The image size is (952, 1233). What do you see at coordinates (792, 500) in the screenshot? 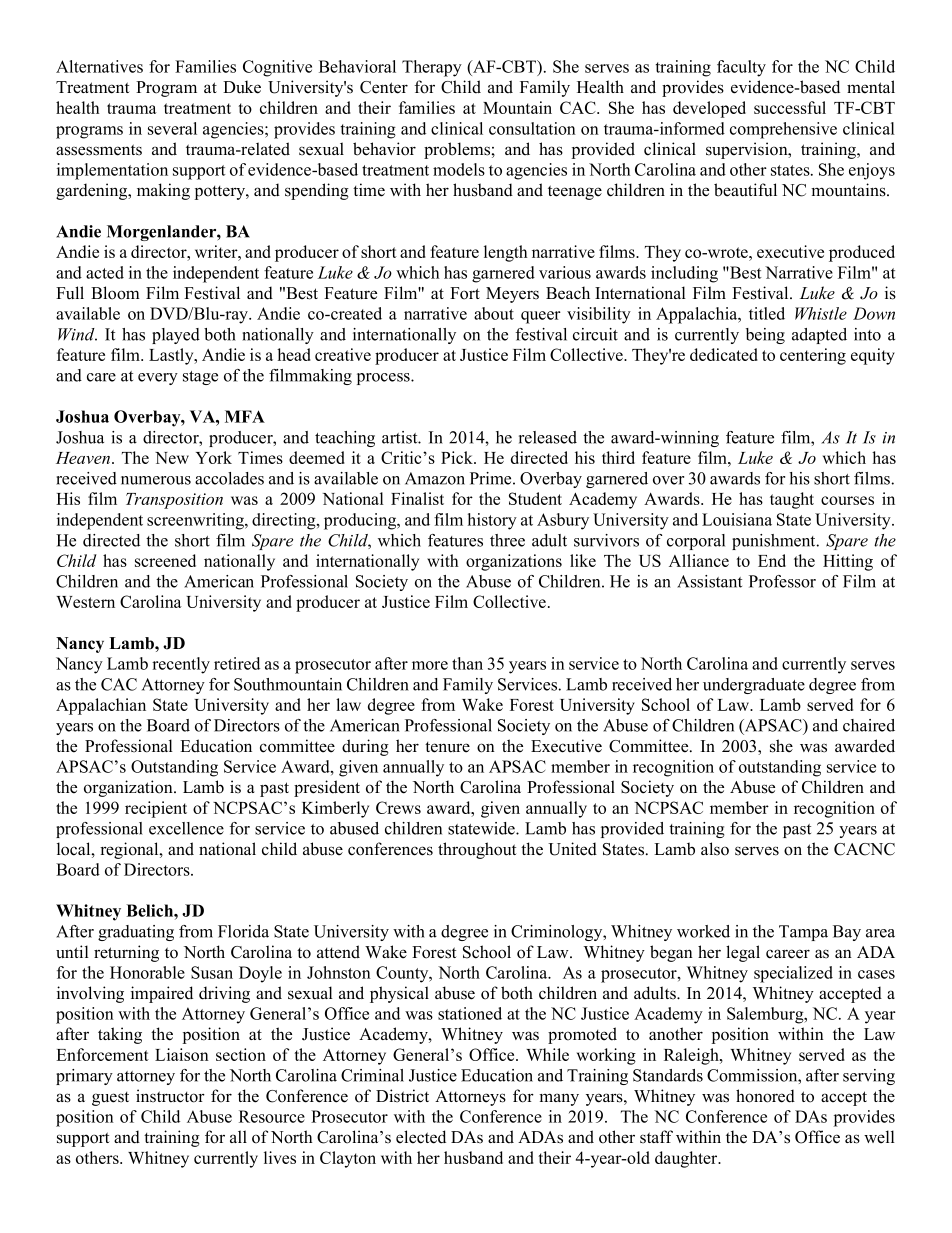
I see `taught` at bounding box center [792, 500].
